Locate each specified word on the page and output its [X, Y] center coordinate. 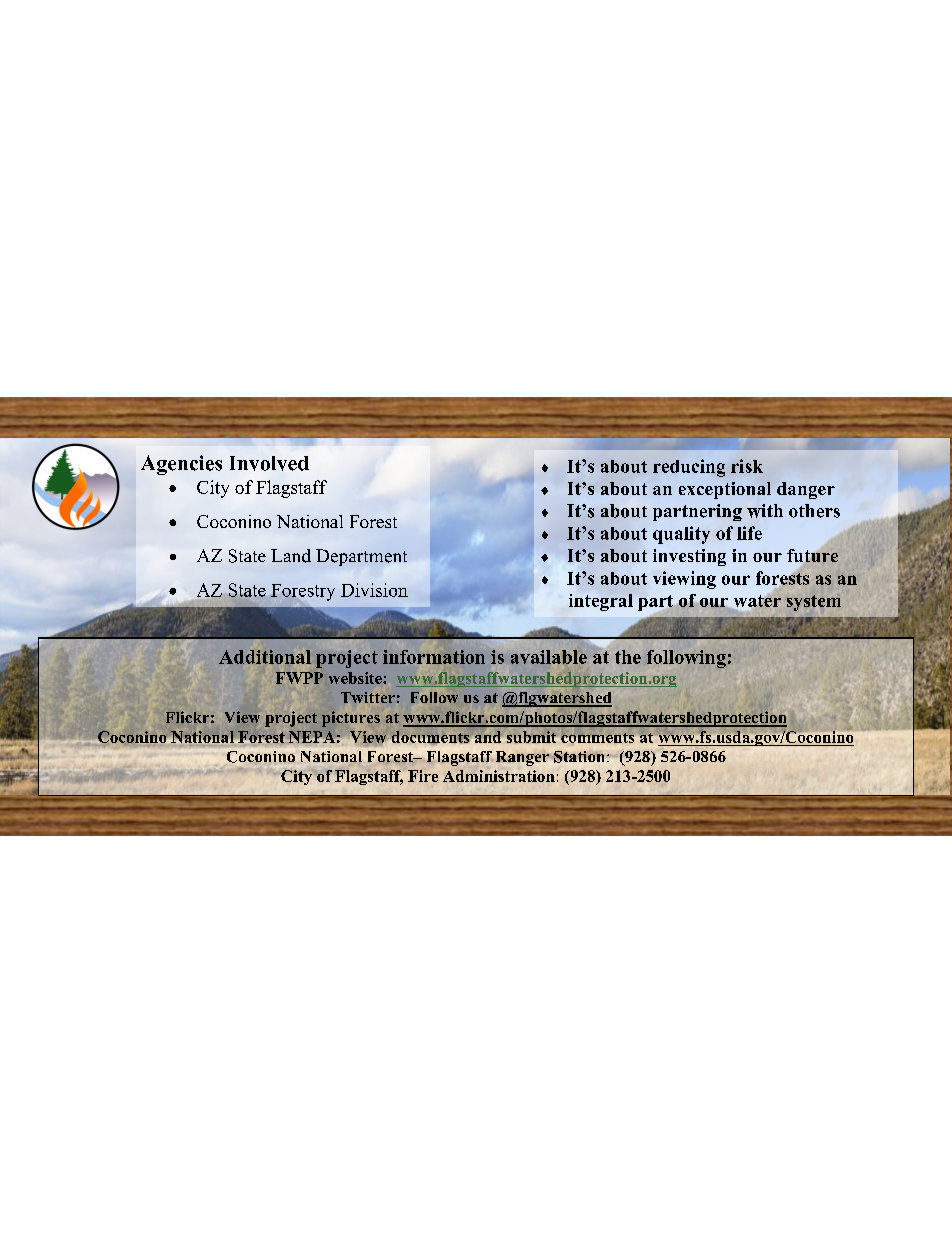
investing [689, 557]
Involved [269, 463]
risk [747, 466]
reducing [689, 468]
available [549, 657]
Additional [265, 657]
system [814, 603]
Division [374, 590]
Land [291, 556]
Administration [499, 776]
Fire [423, 776]
